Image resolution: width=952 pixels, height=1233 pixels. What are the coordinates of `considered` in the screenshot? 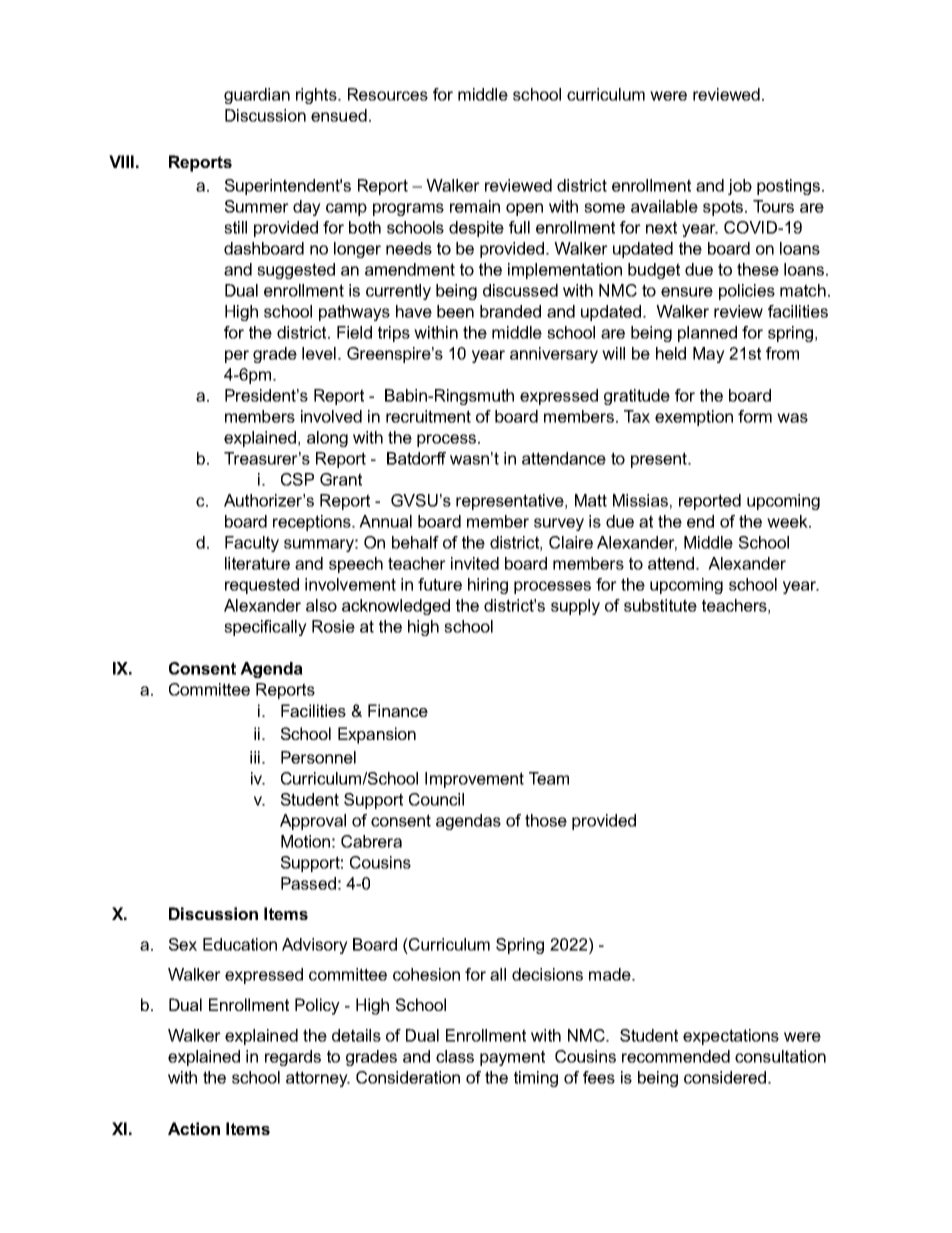 It's located at (726, 1077).
